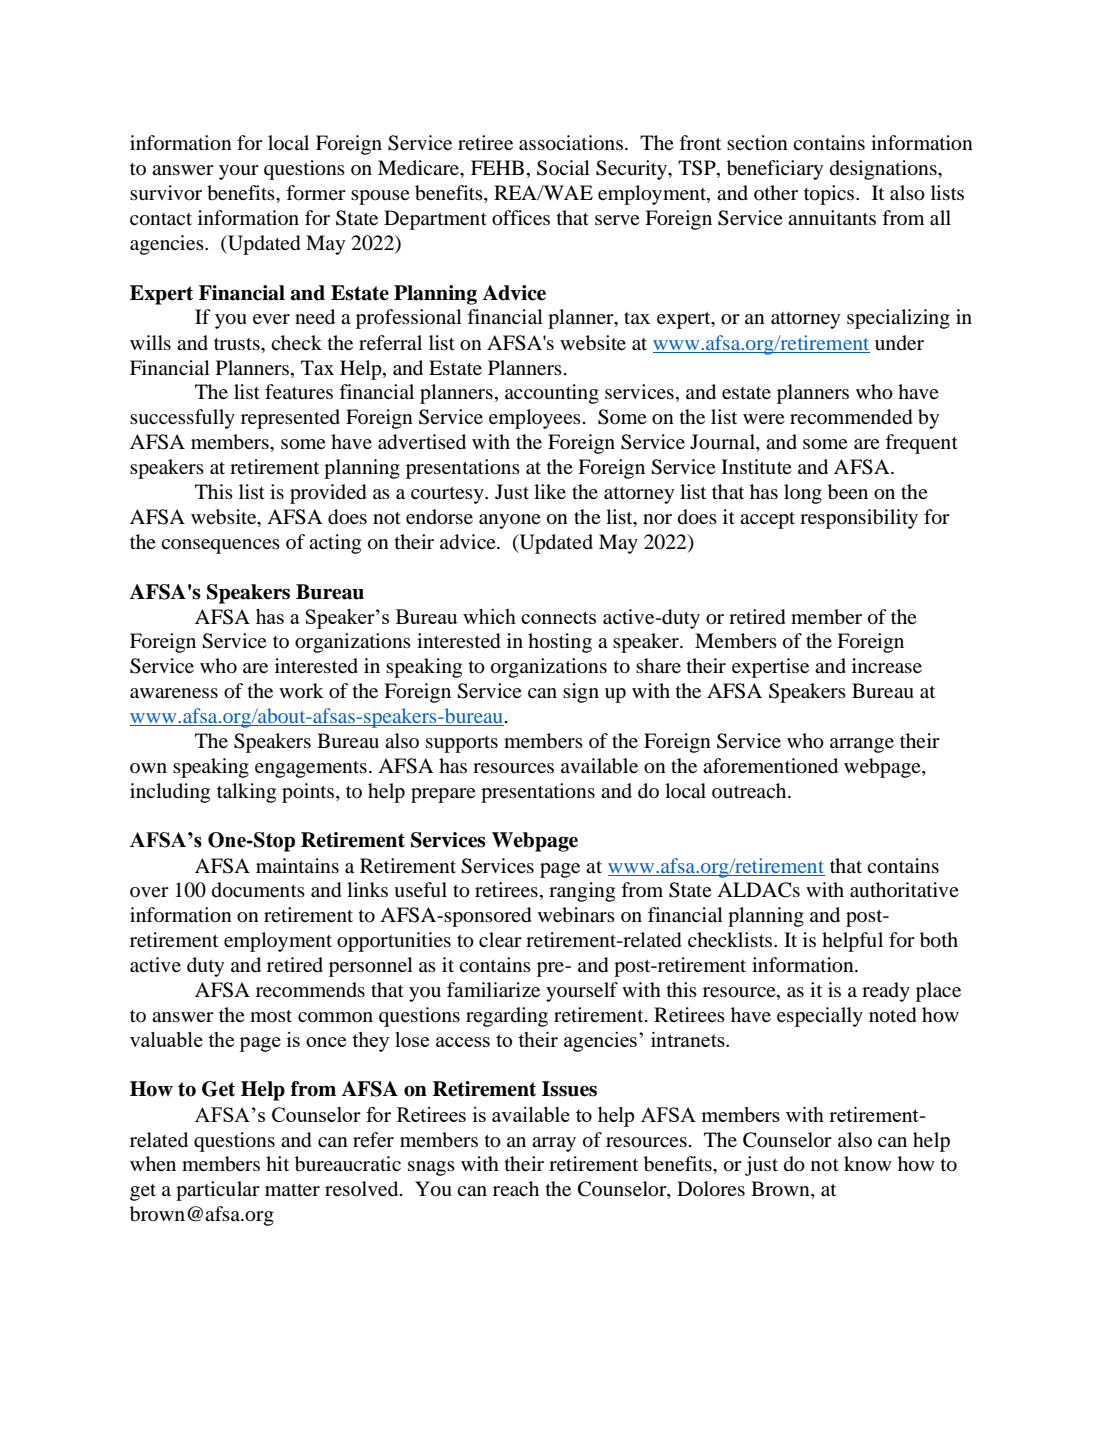 The width and height of the document is (1104, 1429). I want to click on topics, so click(830, 195).
